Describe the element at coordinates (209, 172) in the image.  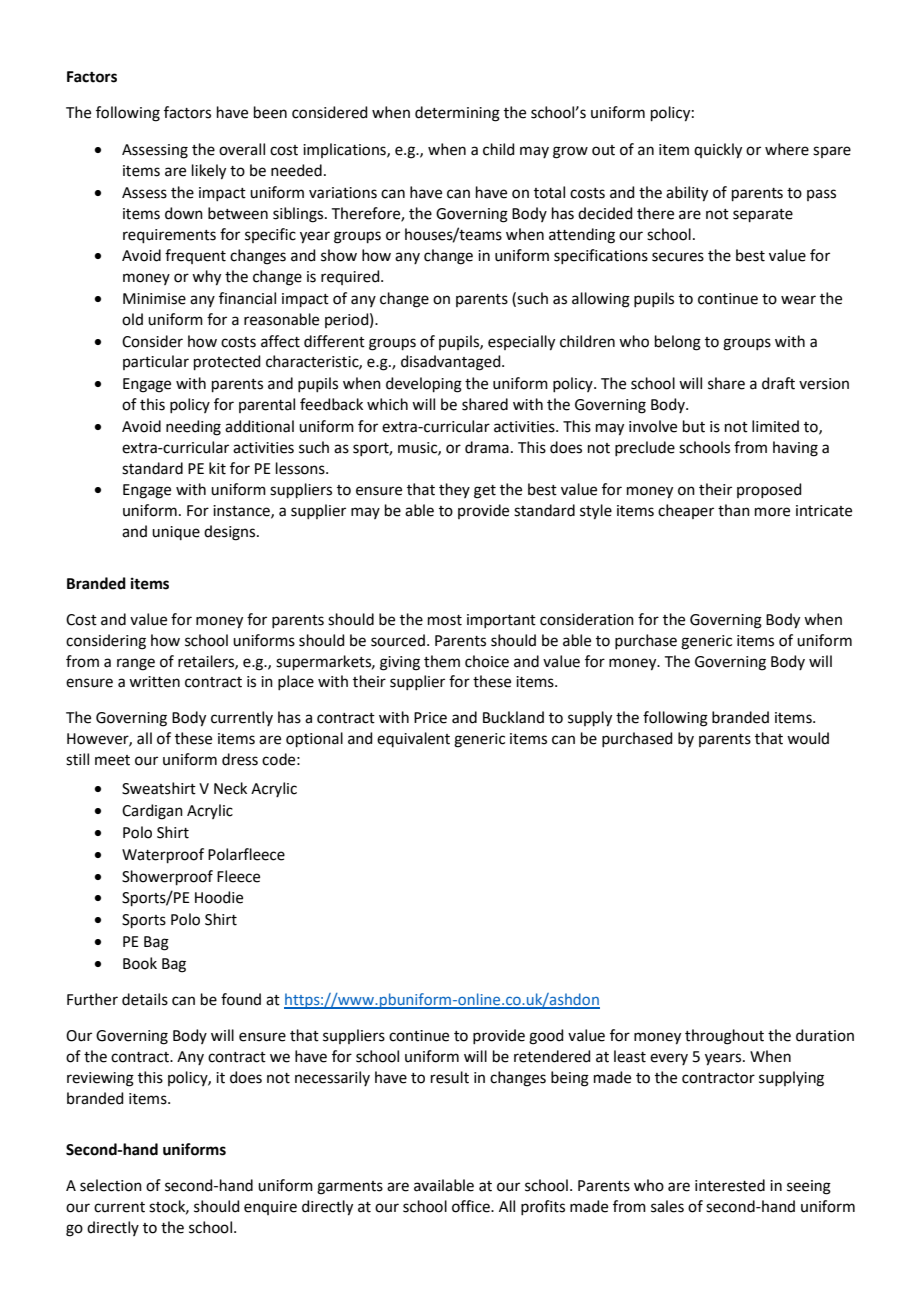
I see `likely` at that location.
